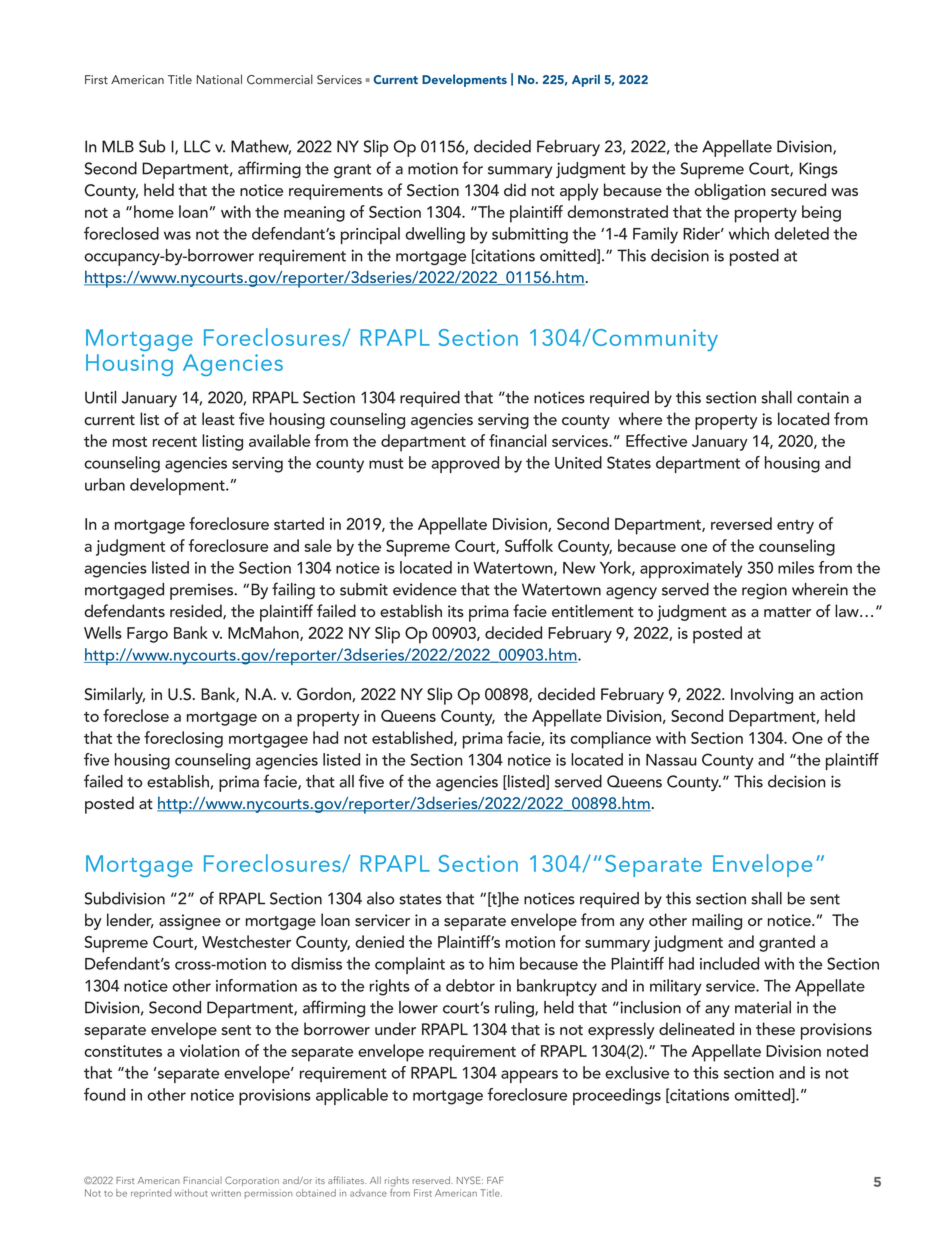 Image resolution: width=952 pixels, height=1233 pixels. I want to click on compliance, so click(610, 740).
